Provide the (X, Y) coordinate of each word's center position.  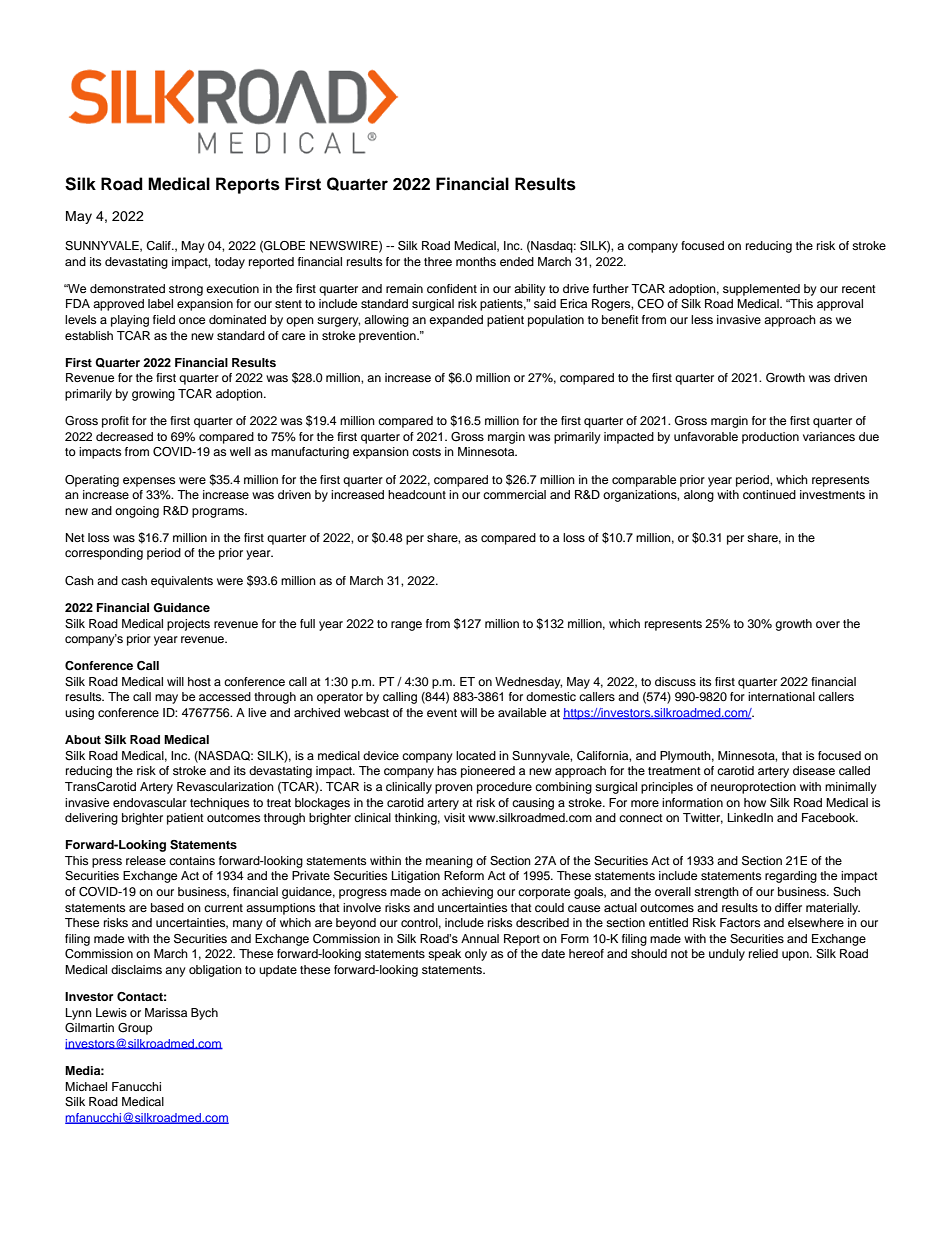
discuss (675, 681)
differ (788, 907)
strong (186, 290)
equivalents (182, 582)
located (476, 755)
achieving (467, 893)
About (83, 739)
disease (814, 770)
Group (135, 1029)
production (770, 438)
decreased (124, 436)
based (167, 907)
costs (426, 452)
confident (452, 288)
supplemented (761, 290)
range (406, 626)
